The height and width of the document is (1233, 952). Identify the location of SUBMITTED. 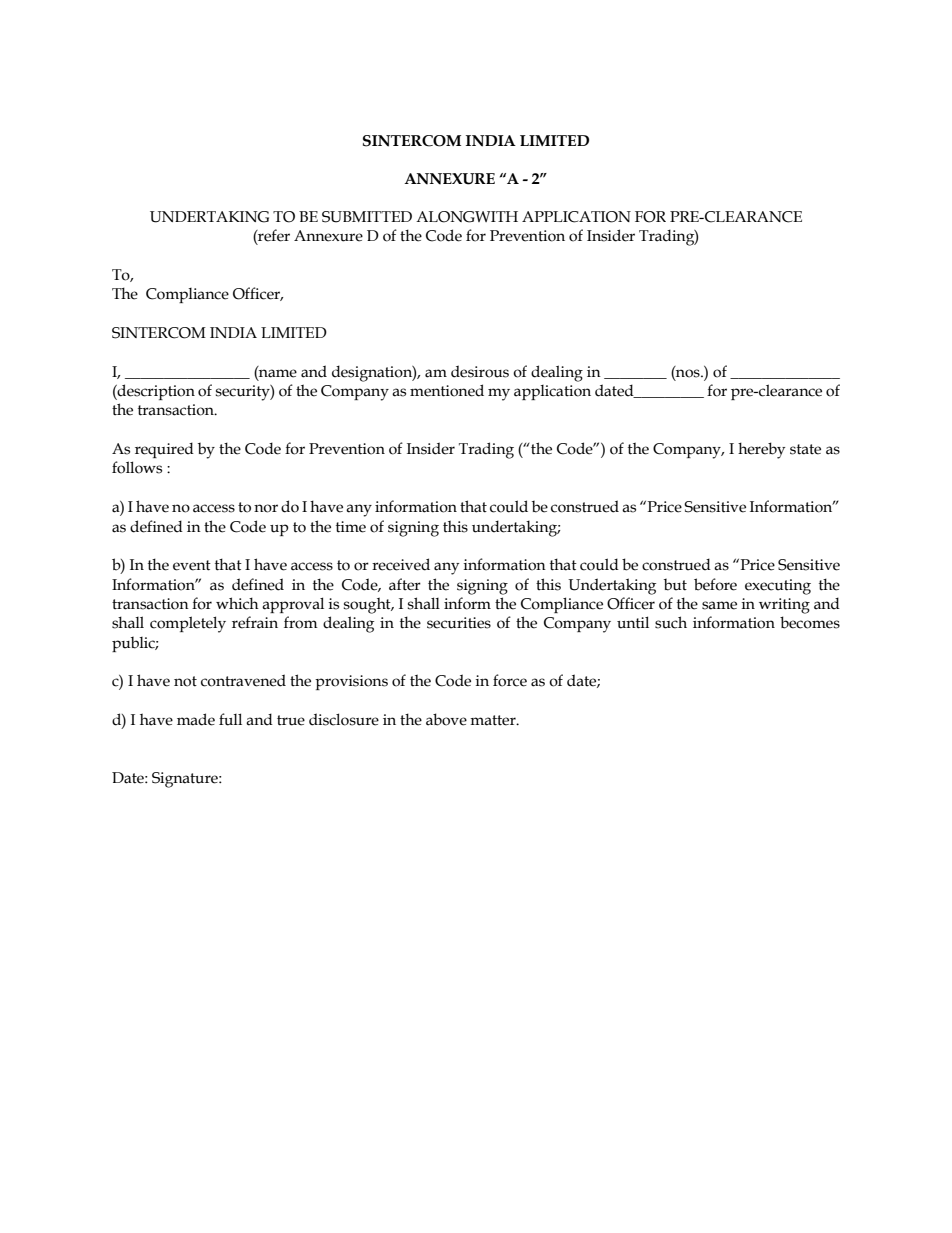
(367, 217).
